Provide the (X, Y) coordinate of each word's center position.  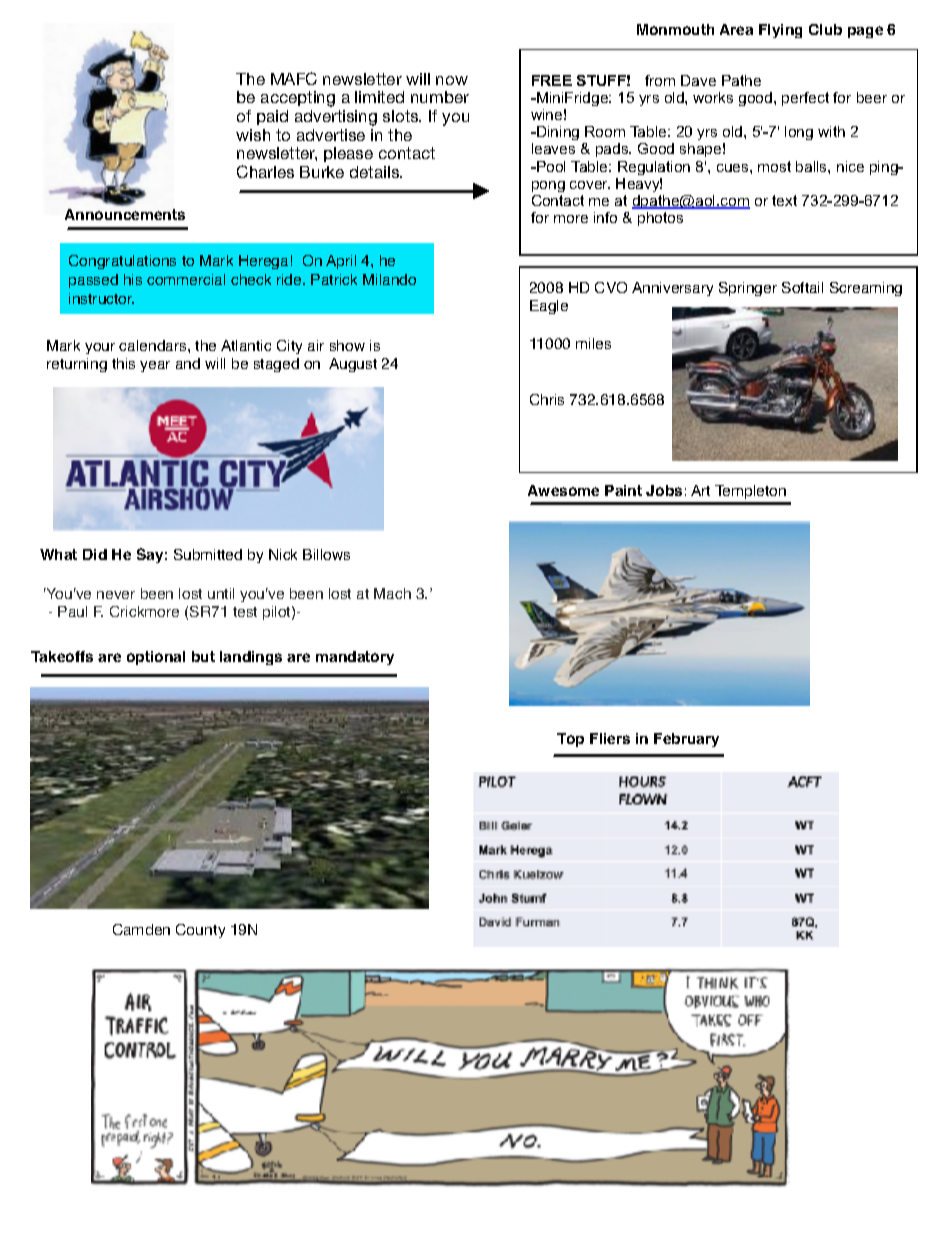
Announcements (125, 214)
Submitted (208, 554)
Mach (392, 593)
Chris (547, 399)
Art (700, 490)
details (376, 172)
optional (156, 658)
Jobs (664, 490)
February (686, 740)
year (155, 366)
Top (570, 740)
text (784, 200)
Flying (780, 31)
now (452, 80)
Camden (141, 929)
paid (272, 117)
